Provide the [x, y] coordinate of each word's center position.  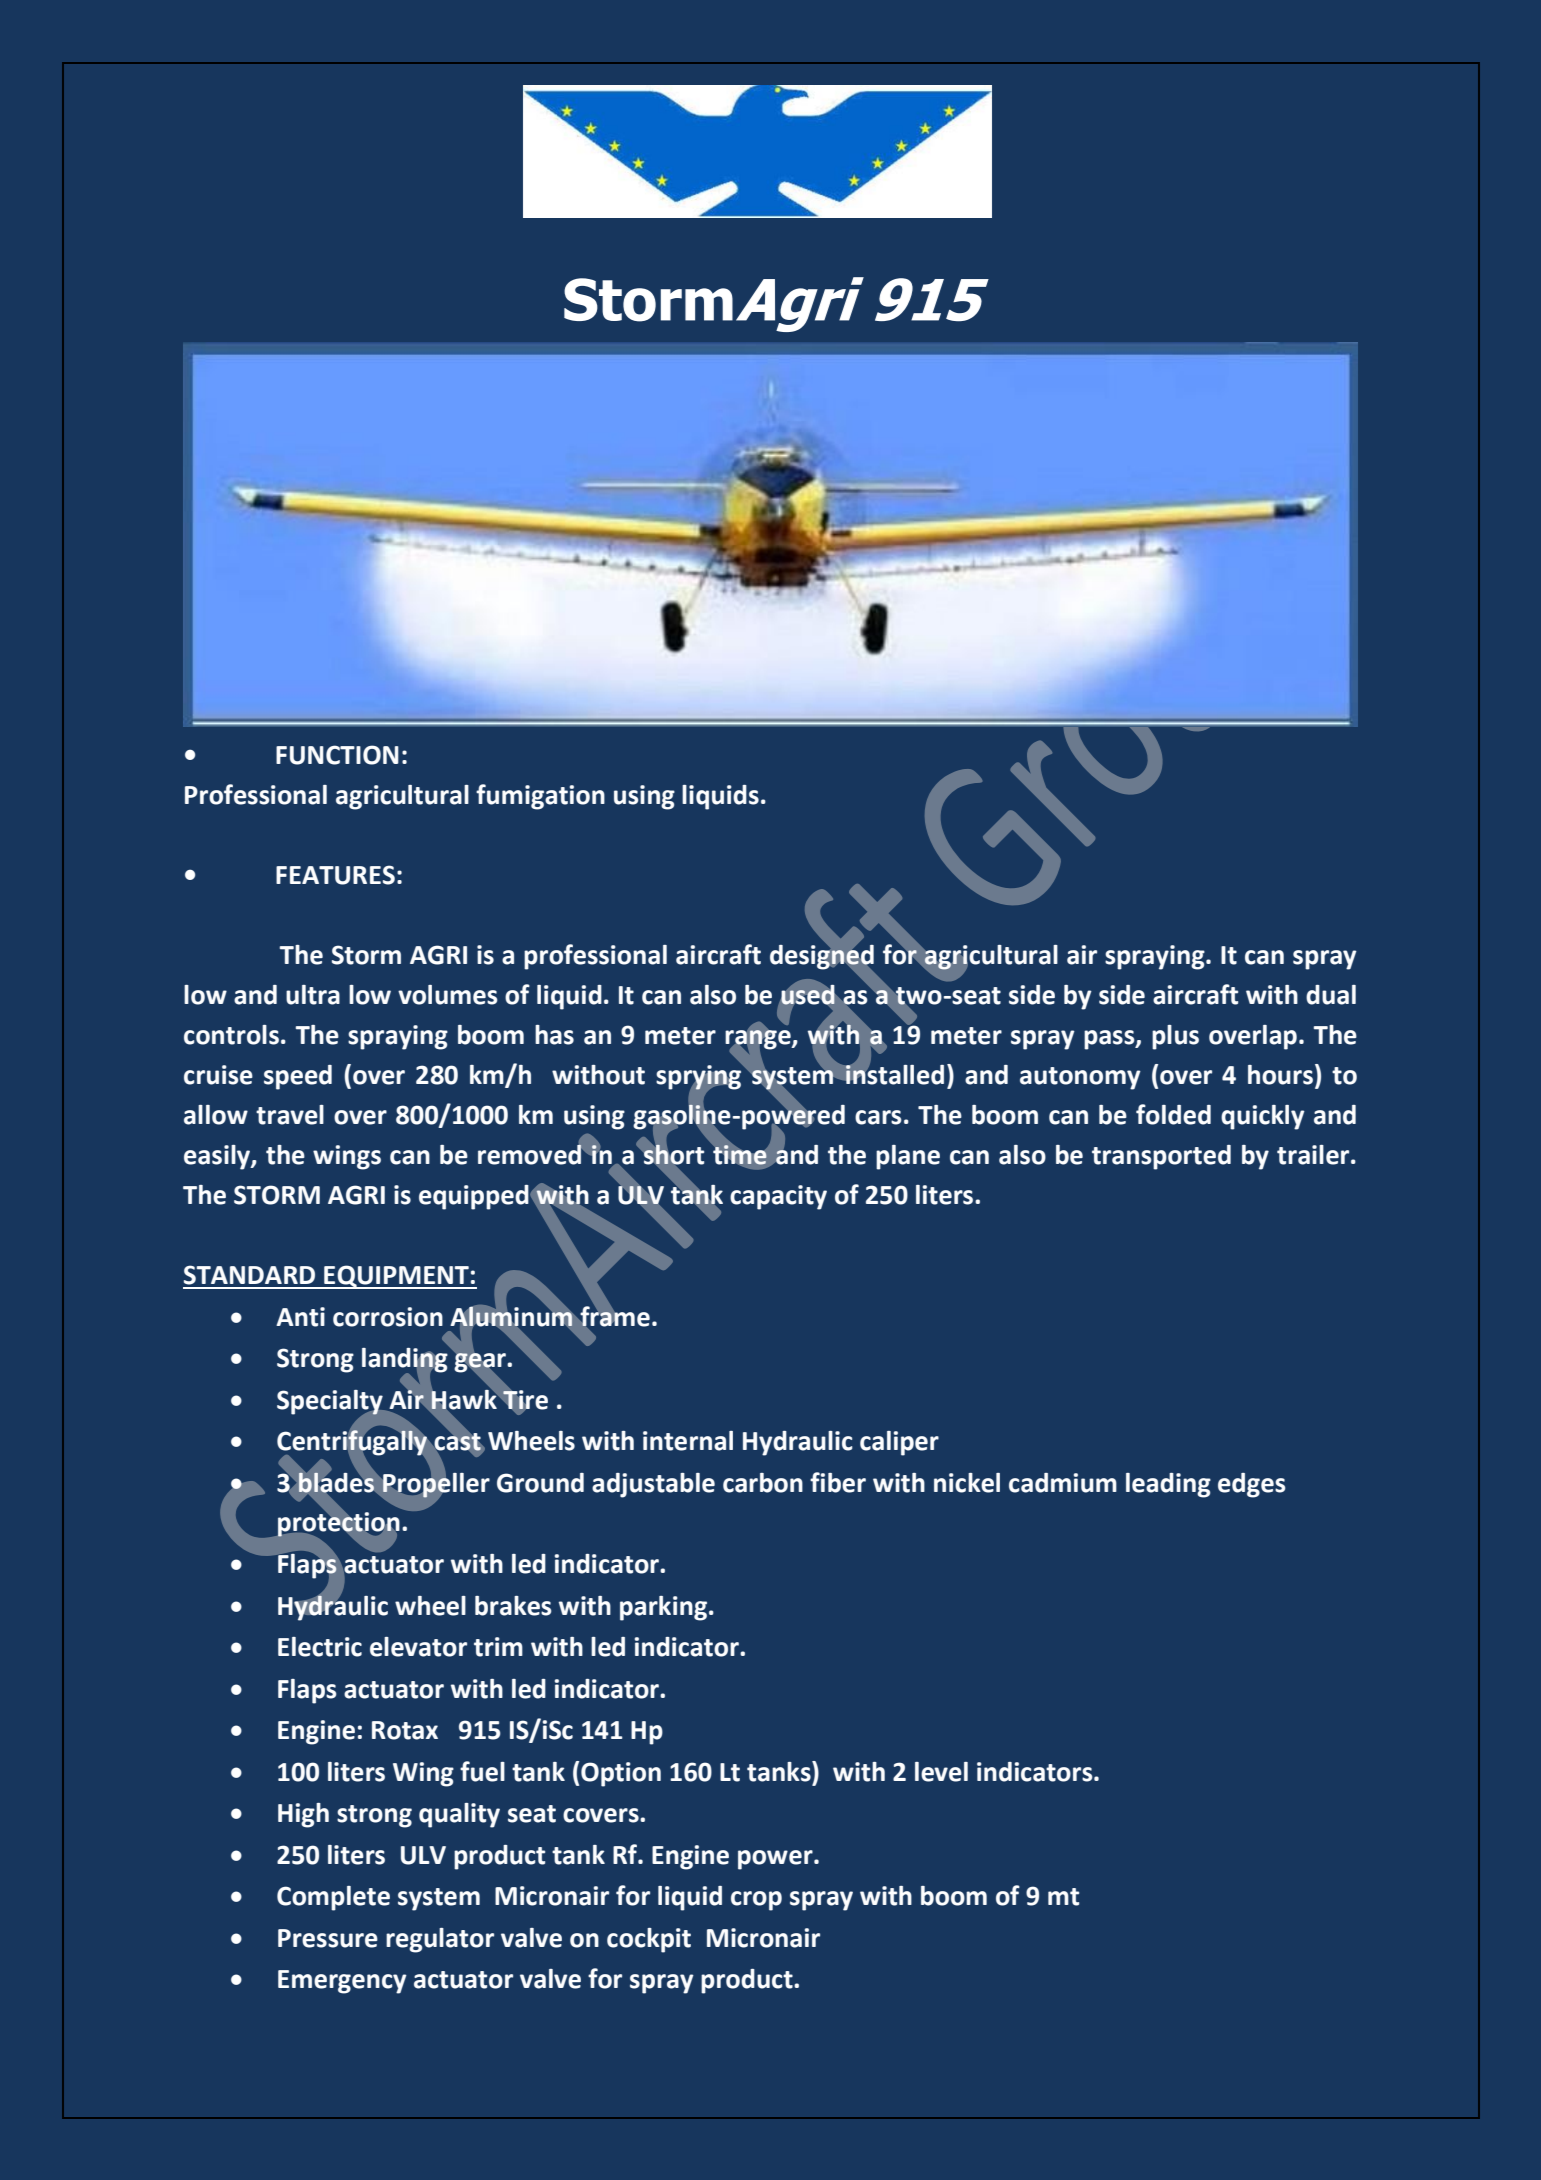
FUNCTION [337, 755]
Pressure [328, 1938]
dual [1331, 995]
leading [1168, 1485]
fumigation [540, 797]
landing [406, 1360]
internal [688, 1441]
